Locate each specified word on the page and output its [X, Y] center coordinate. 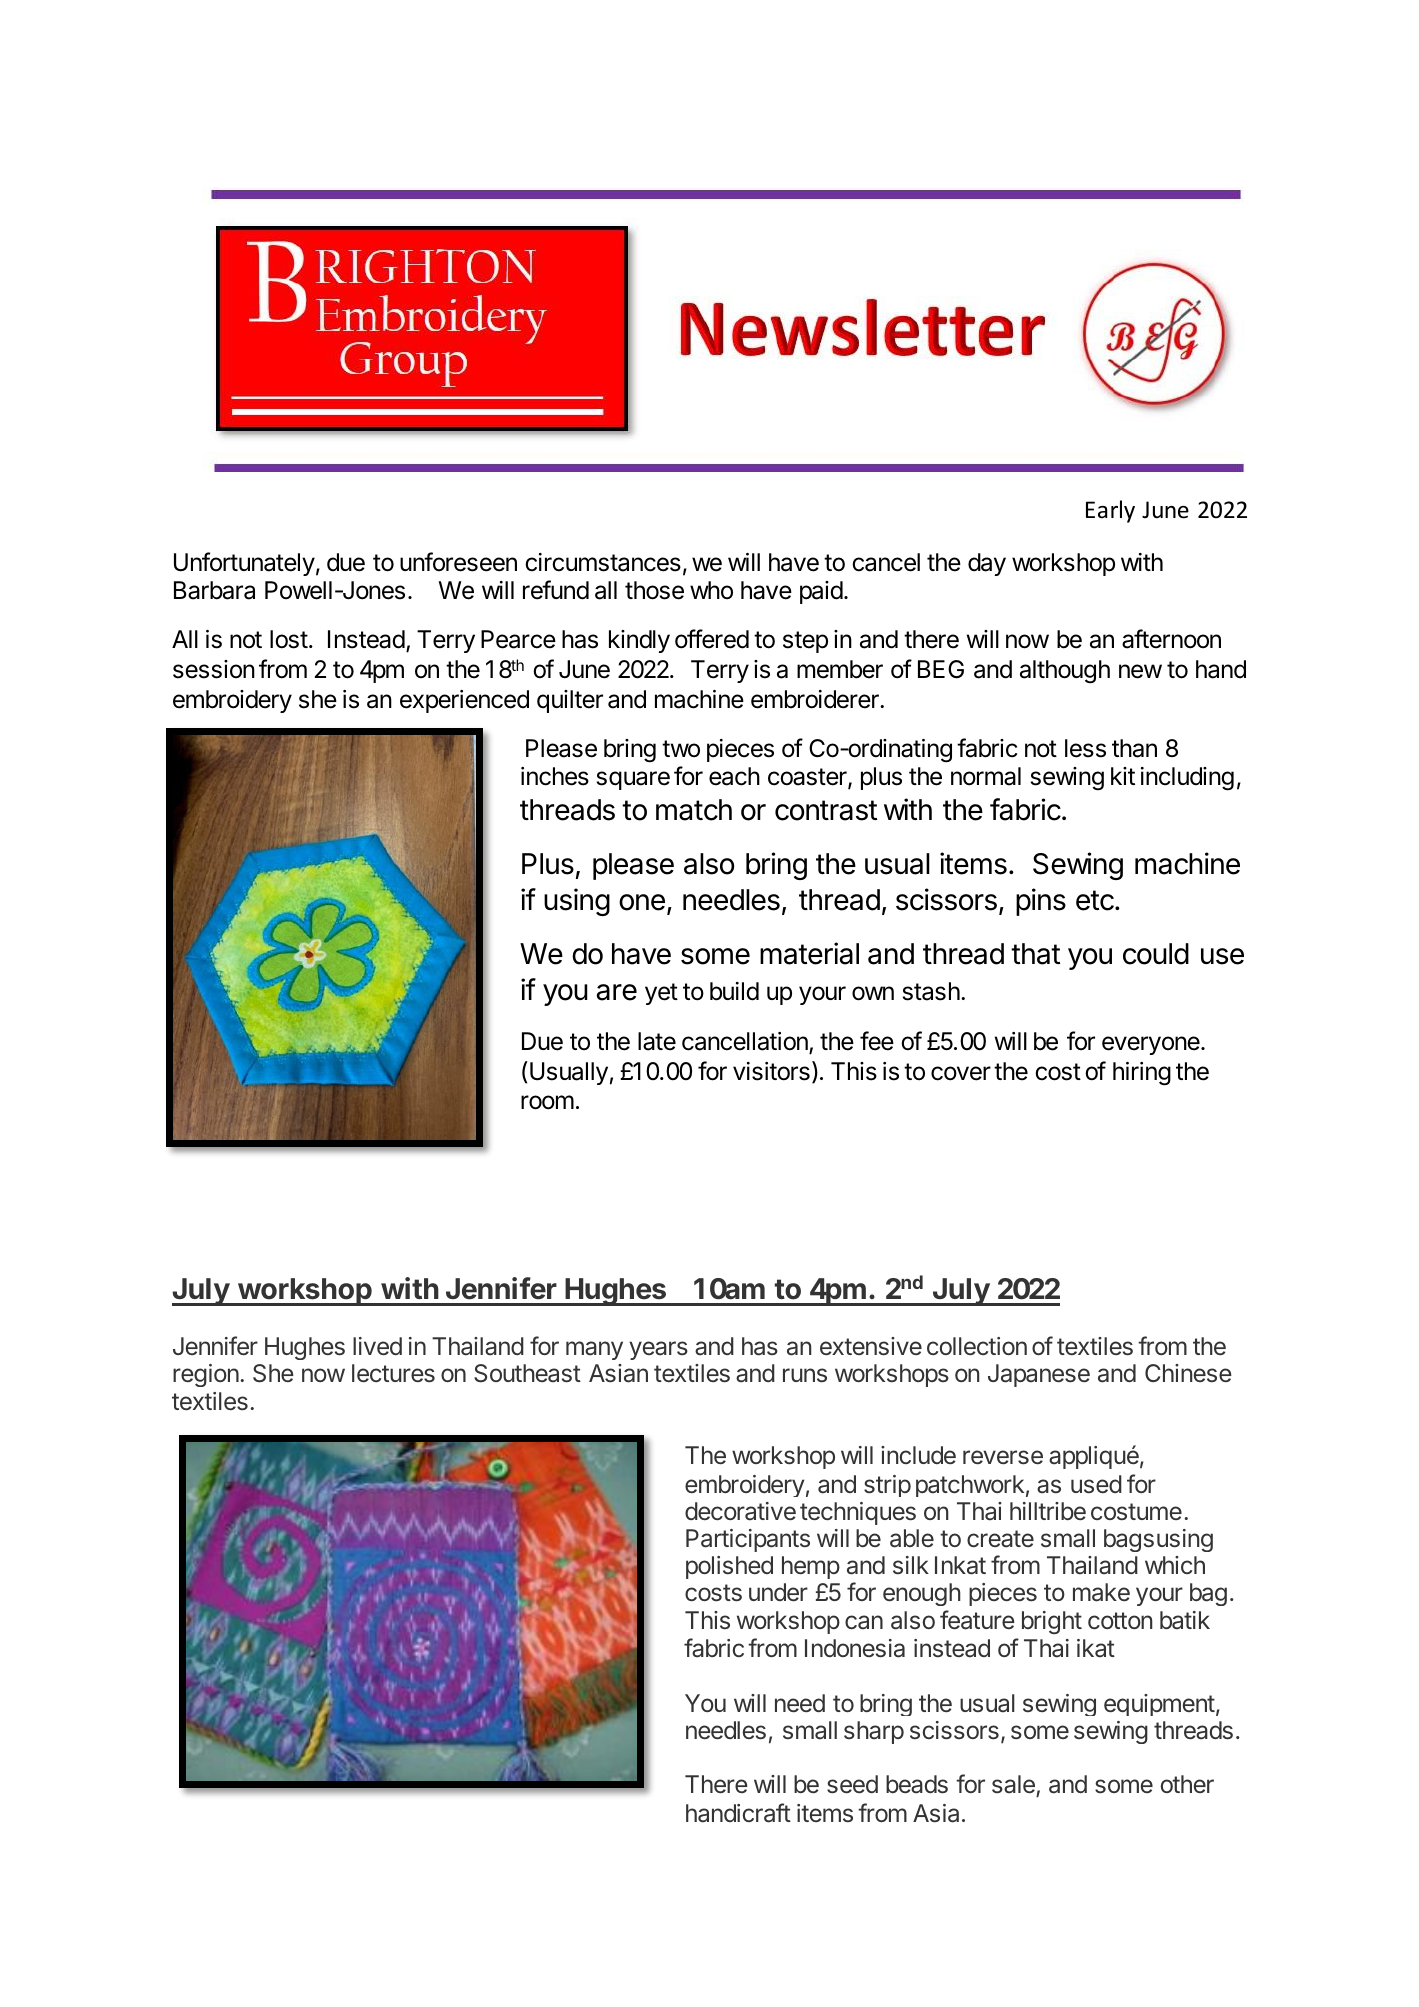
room [547, 1102]
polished [729, 1567]
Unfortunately [244, 564]
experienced [464, 701]
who [711, 590]
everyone [1152, 1045]
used [1096, 1484]
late [657, 1041]
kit [1123, 776]
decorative [740, 1511]
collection [977, 1346]
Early [1110, 511]
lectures [393, 1373]
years [658, 1350]
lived [377, 1346]
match [694, 810]
